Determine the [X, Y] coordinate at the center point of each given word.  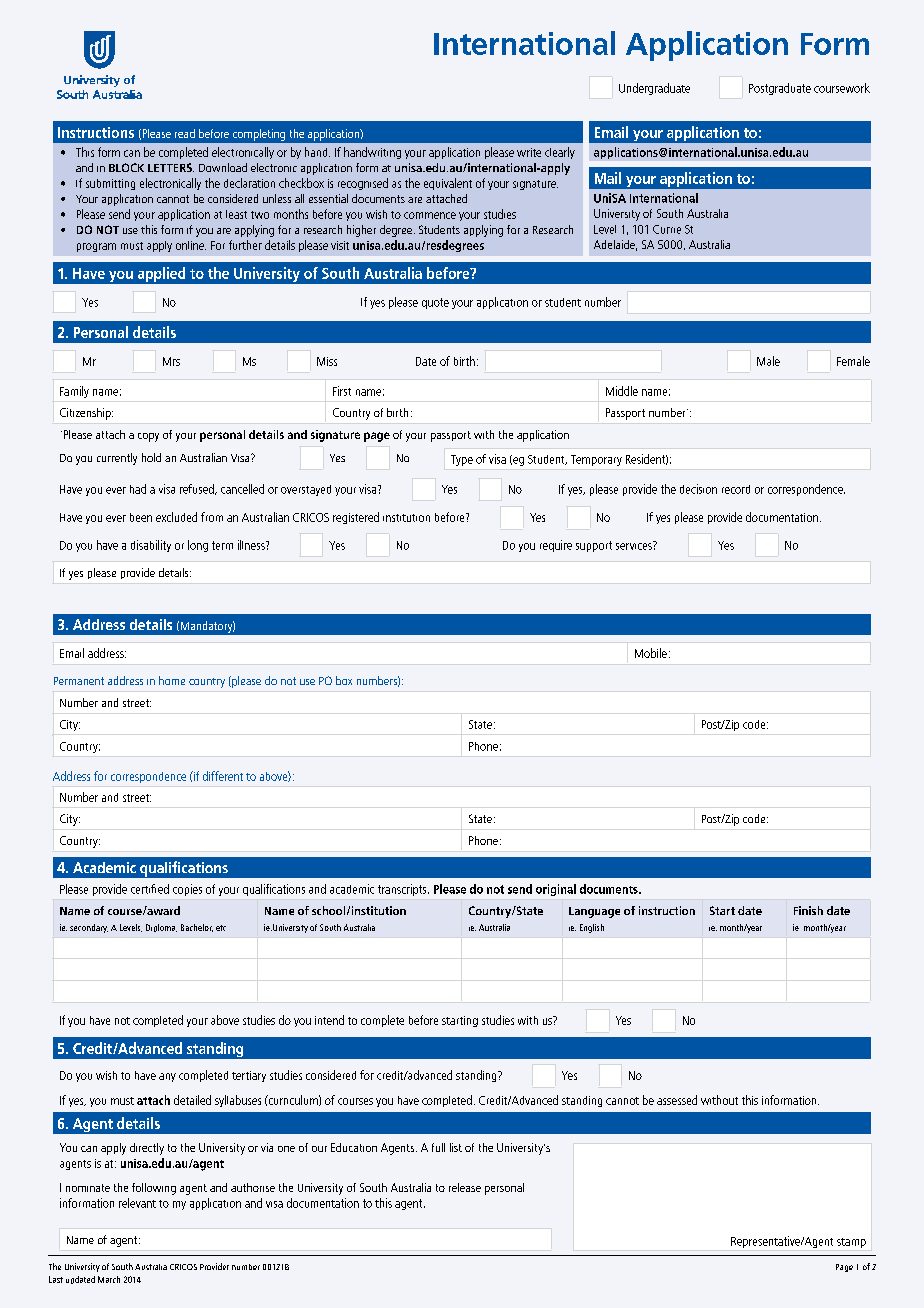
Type [462, 460]
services [635, 545]
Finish [808, 910]
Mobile [651, 653]
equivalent [448, 184]
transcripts [403, 890]
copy [148, 437]
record [736, 489]
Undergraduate [654, 89]
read [185, 133]
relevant [137, 1203]
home [172, 680]
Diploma [161, 928]
